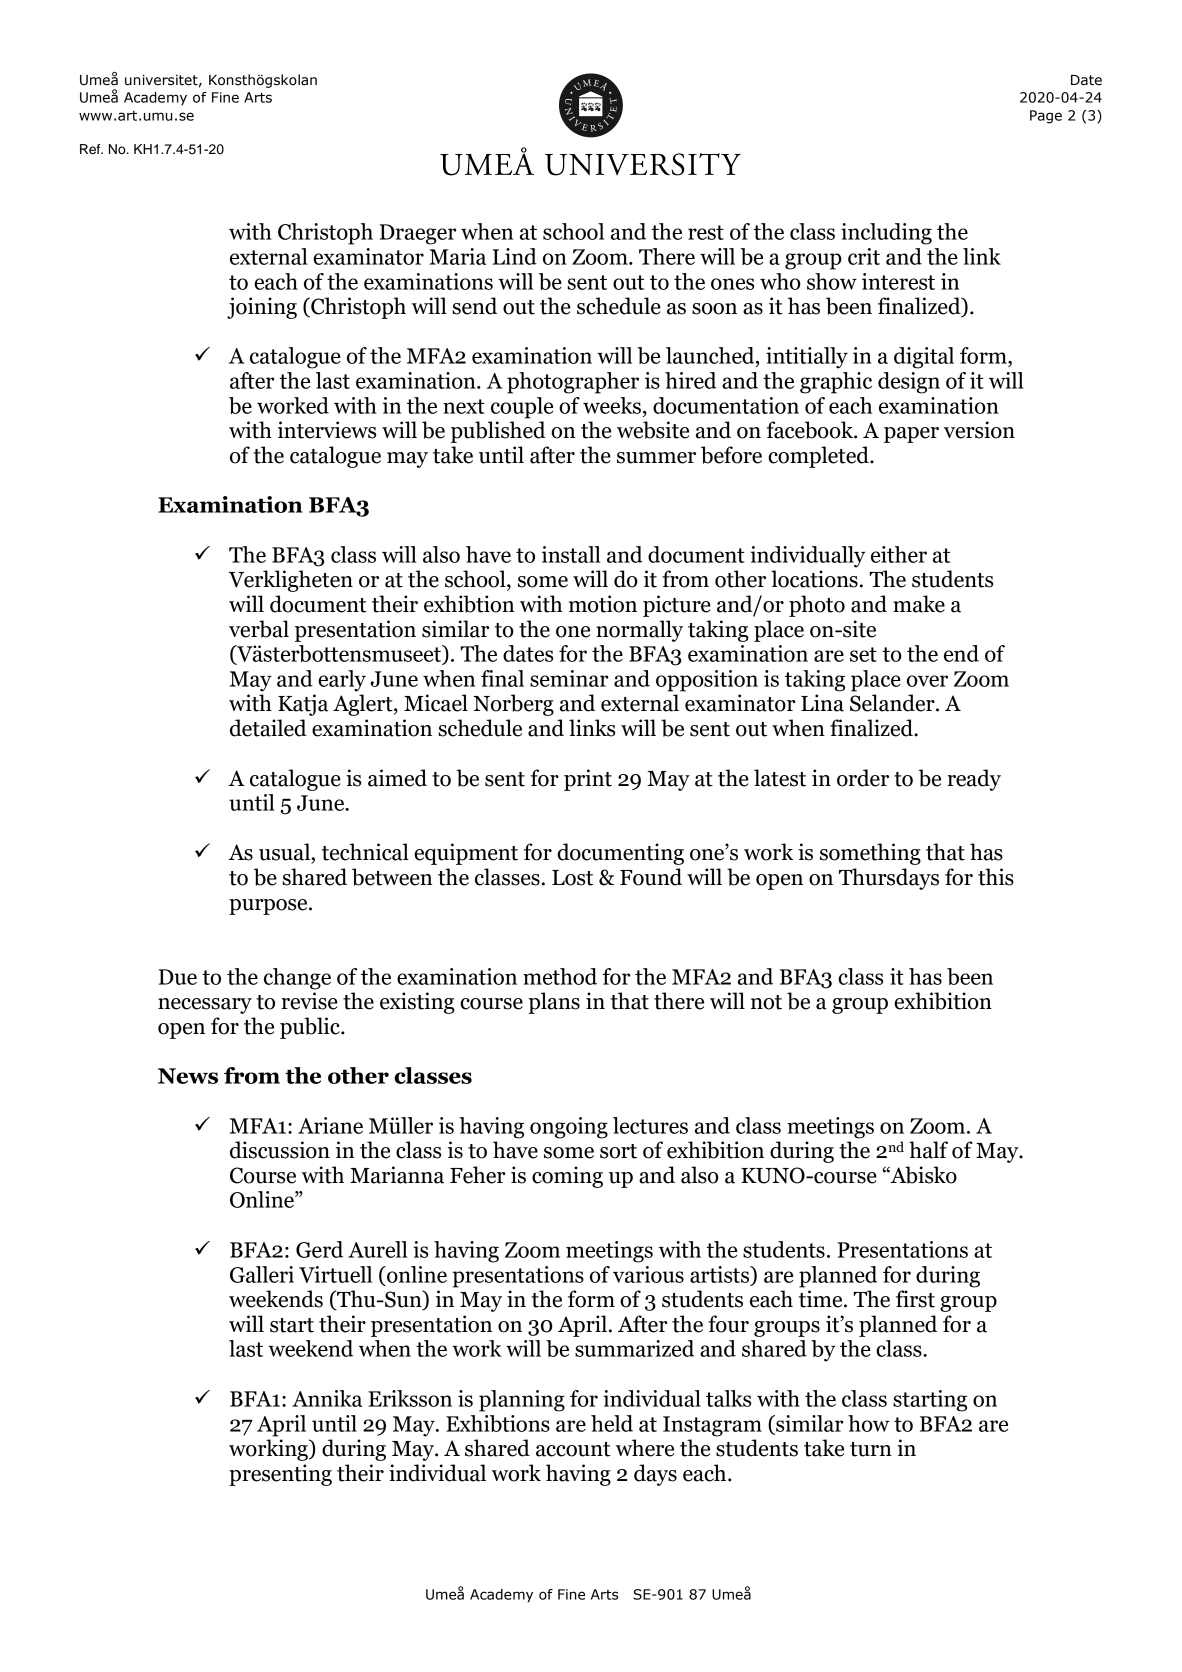 Image resolution: width=1182 pixels, height=1672 pixels. Describe the element at coordinates (766, 1002) in the image. I see `not` at that location.
